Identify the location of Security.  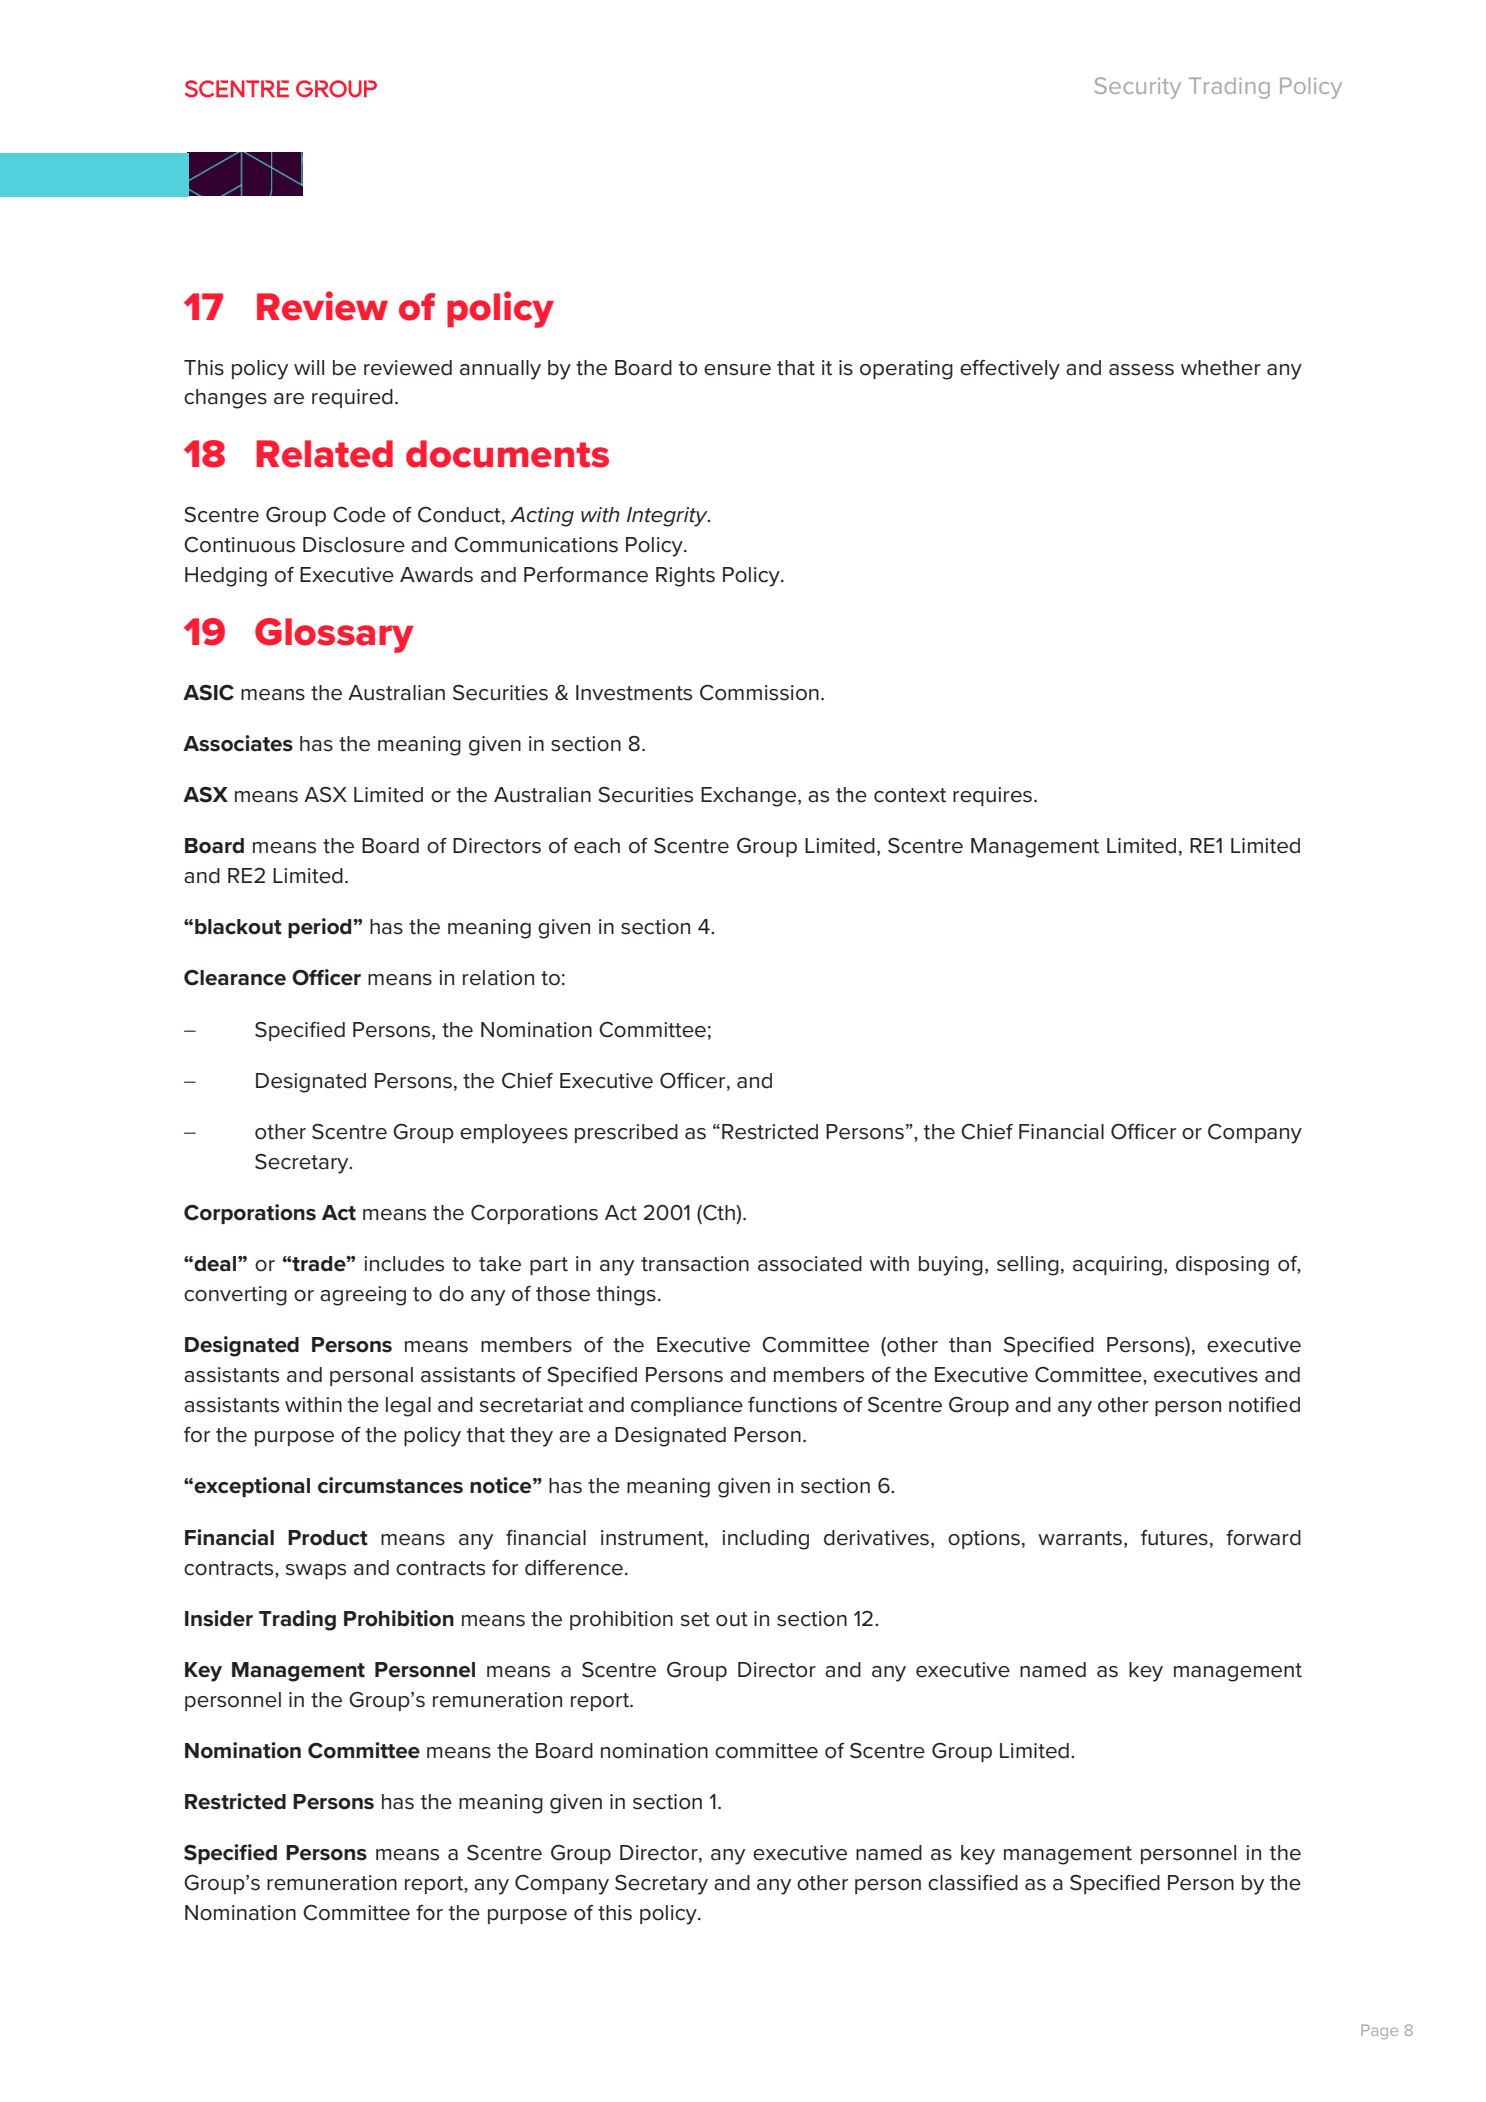
(1138, 88).
